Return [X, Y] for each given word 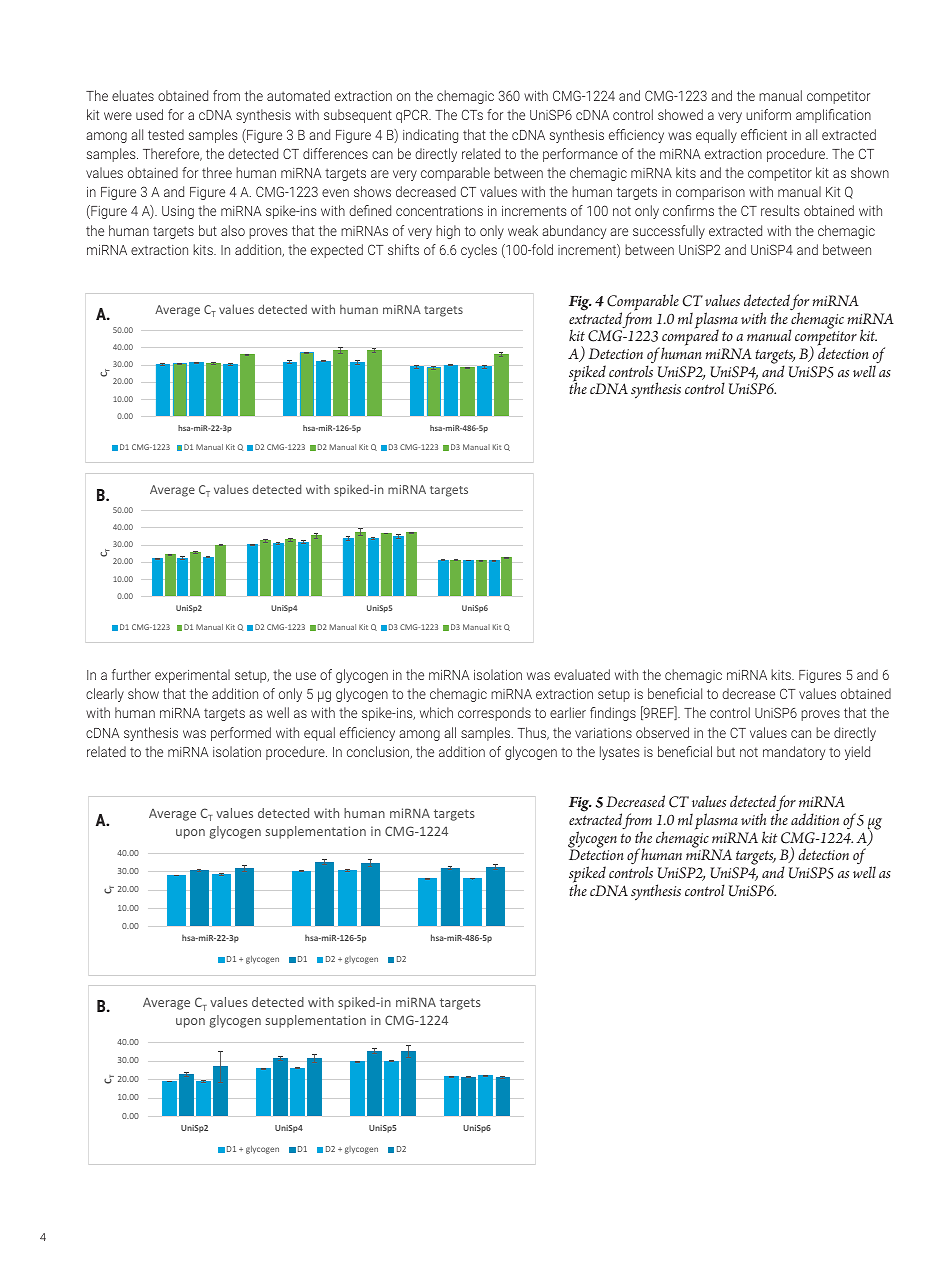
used [149, 114]
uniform [768, 114]
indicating [430, 136]
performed [241, 734]
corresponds [494, 714]
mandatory [794, 753]
